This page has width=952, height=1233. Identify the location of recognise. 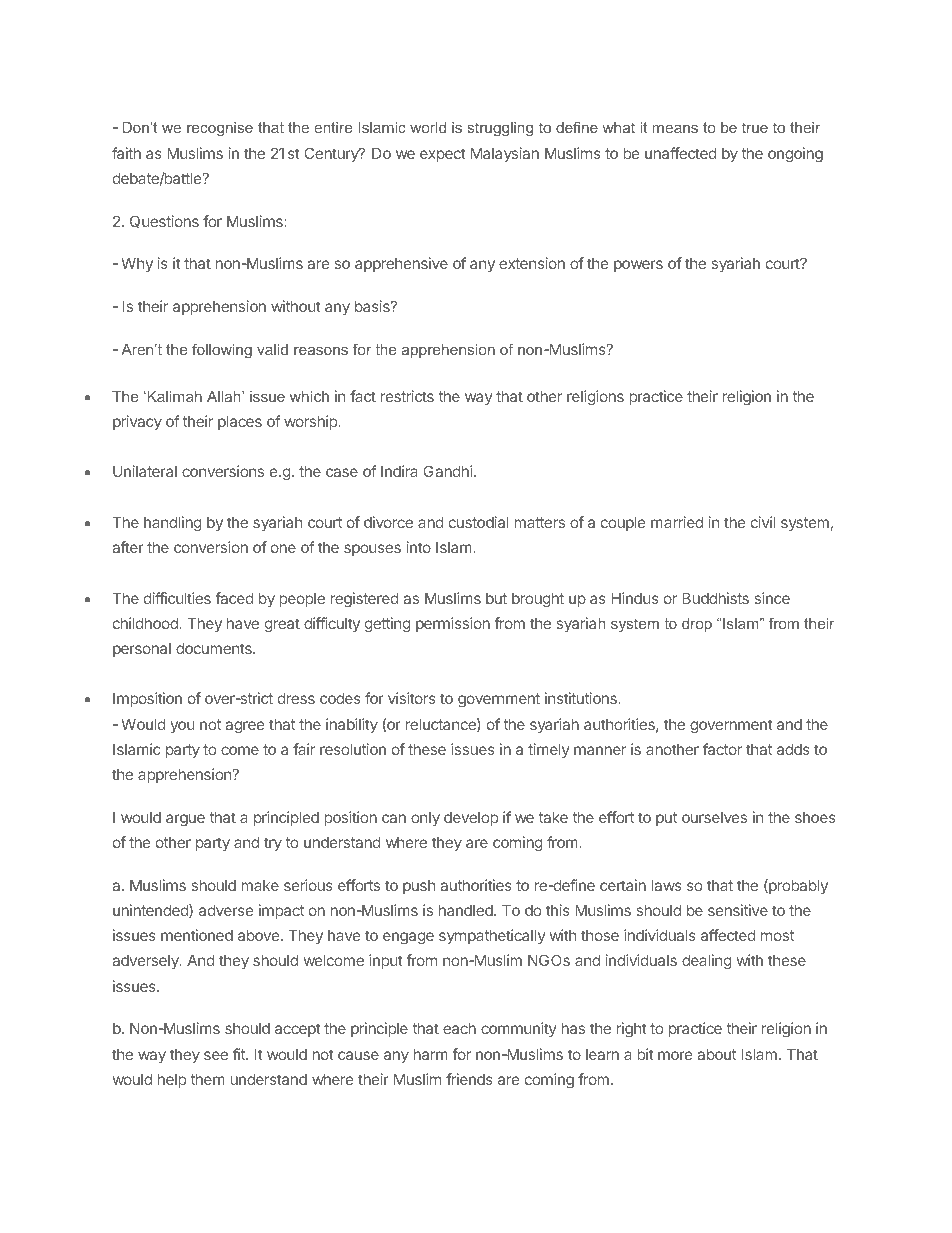
(220, 129).
